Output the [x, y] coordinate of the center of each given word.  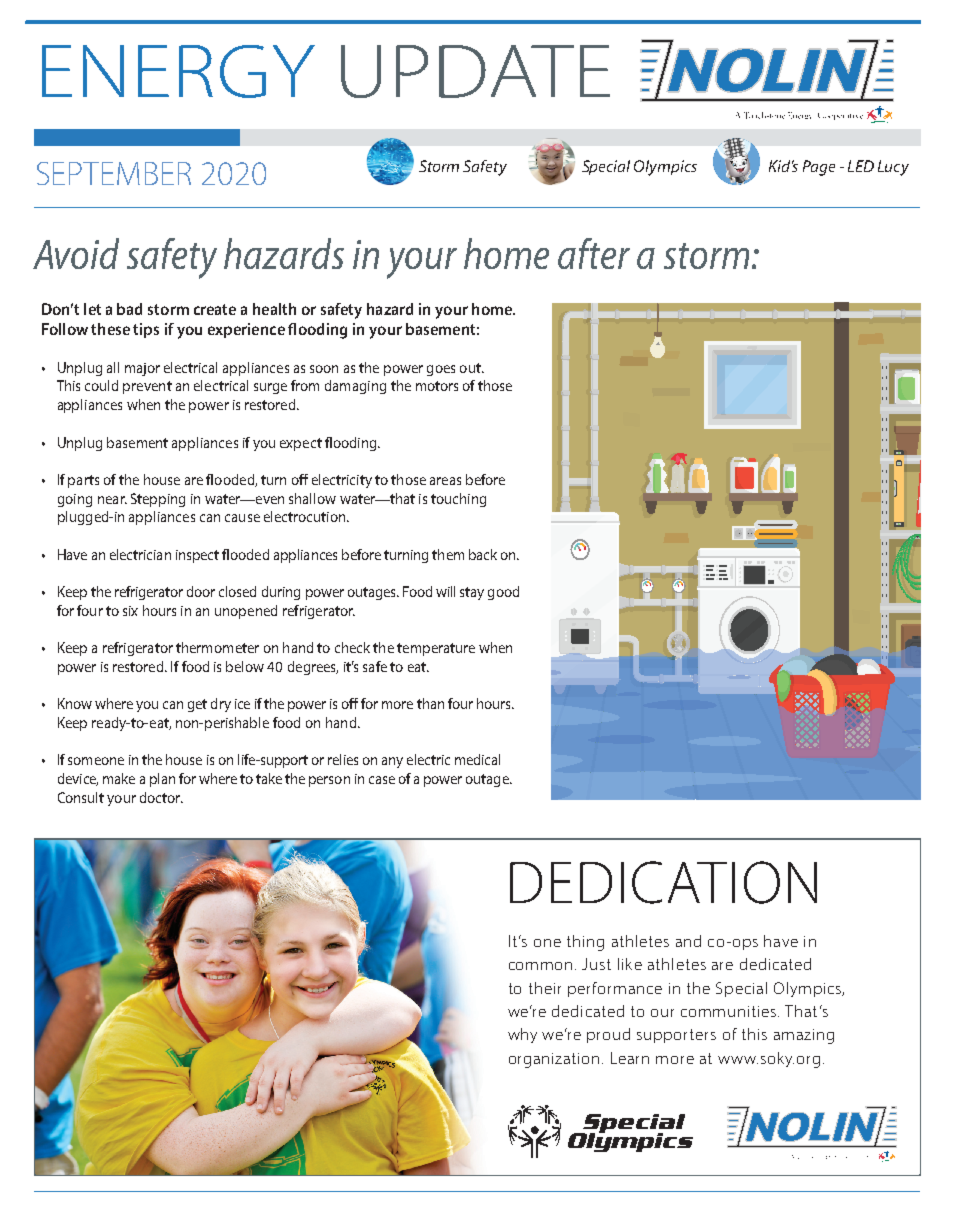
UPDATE [475, 71]
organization [554, 1060]
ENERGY [178, 71]
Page [819, 168]
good [503, 593]
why [522, 1035]
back [483, 554]
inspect [197, 556]
